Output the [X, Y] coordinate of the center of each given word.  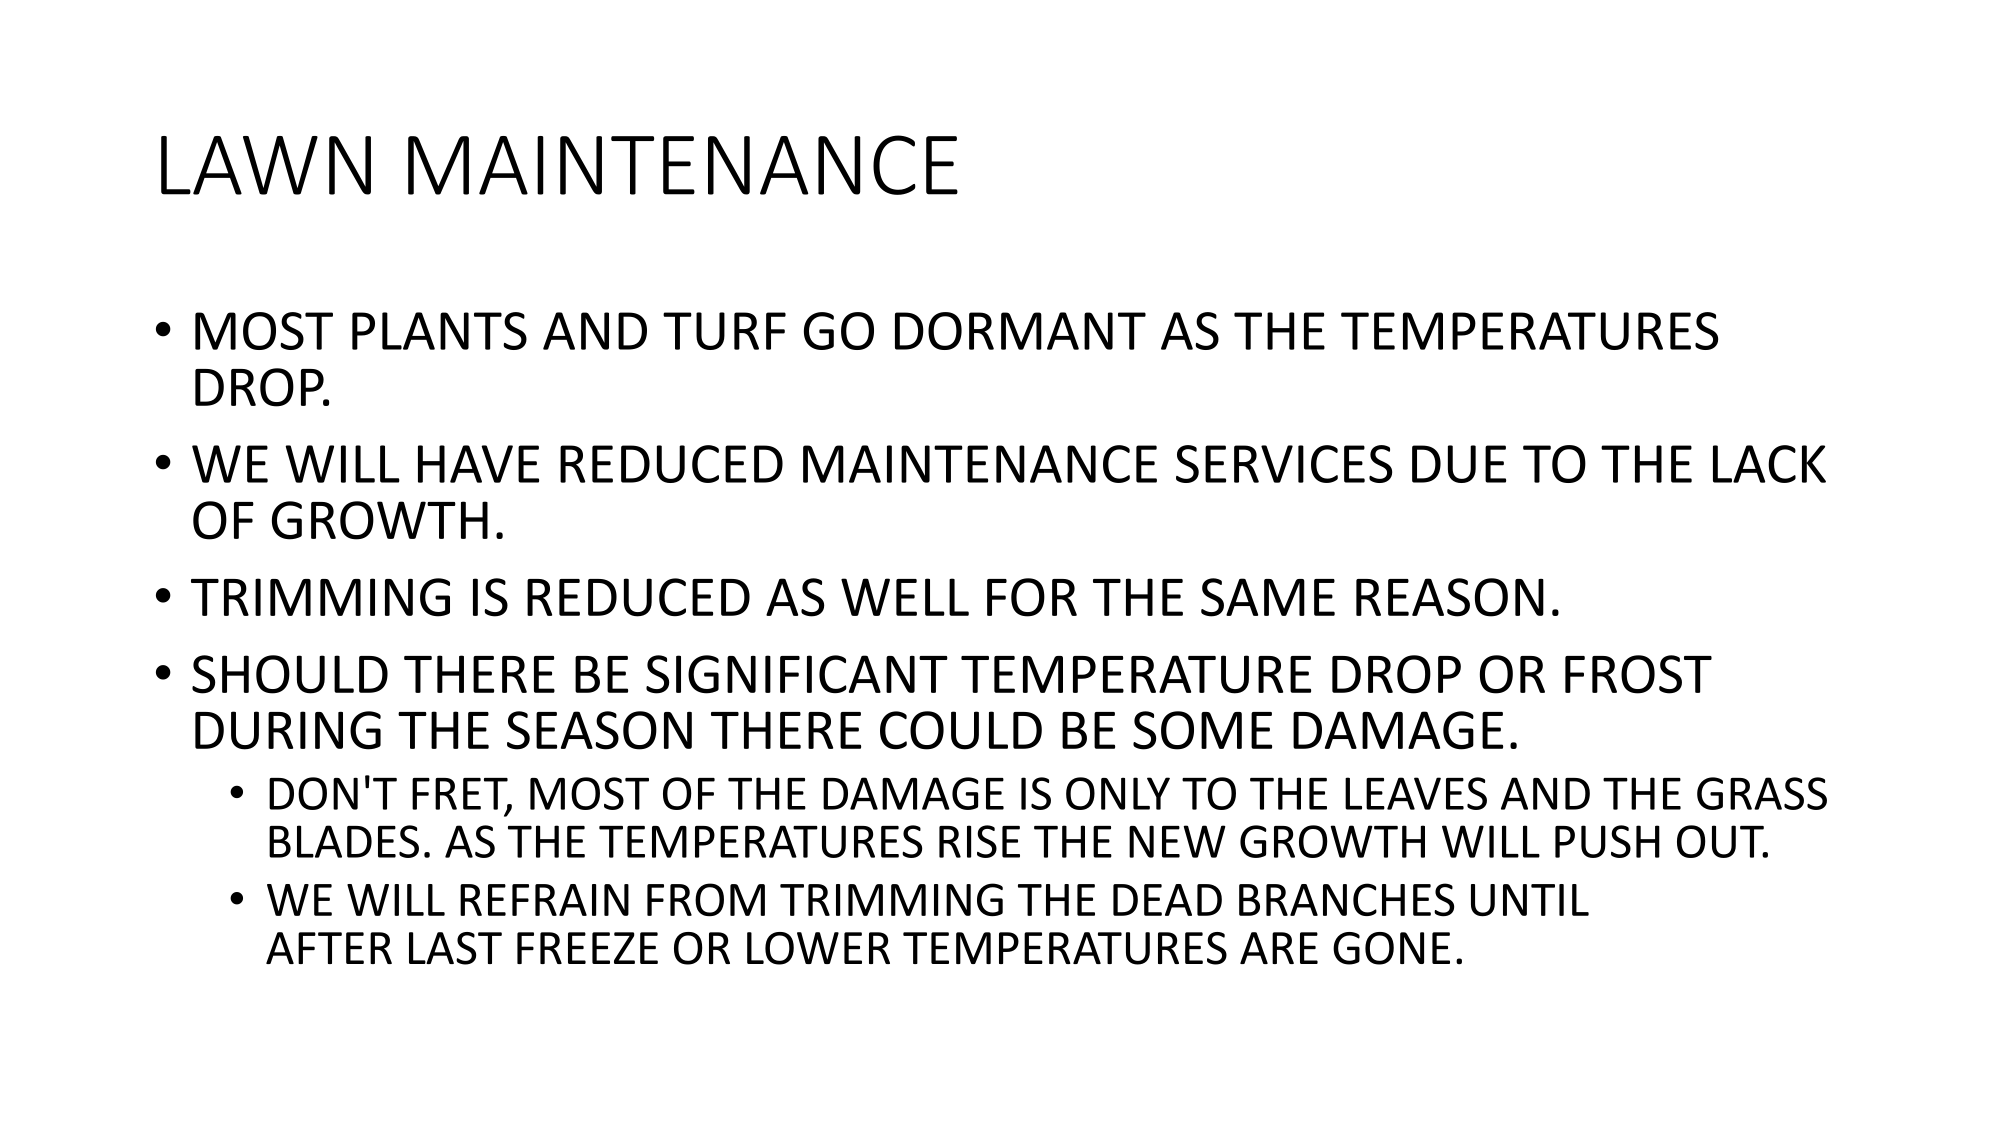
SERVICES [1284, 464]
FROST [1638, 674]
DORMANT [1020, 331]
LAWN [266, 165]
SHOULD [290, 674]
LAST [455, 948]
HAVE [478, 464]
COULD [961, 730]
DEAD [1167, 900]
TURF [724, 331]
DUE [1459, 464]
